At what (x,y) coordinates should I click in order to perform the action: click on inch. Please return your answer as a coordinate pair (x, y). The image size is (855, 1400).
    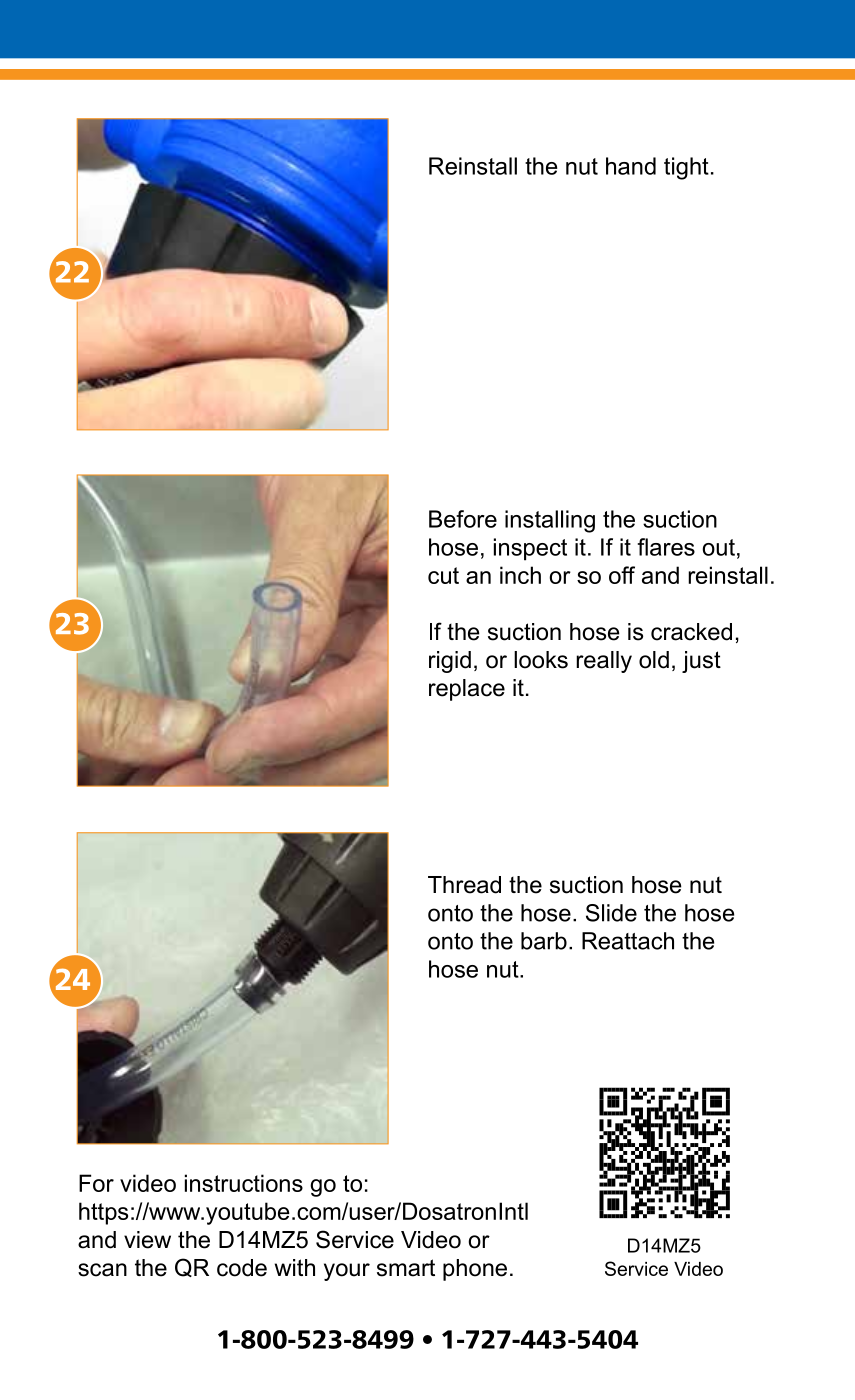
    Looking at the image, I should click on (520, 575).
